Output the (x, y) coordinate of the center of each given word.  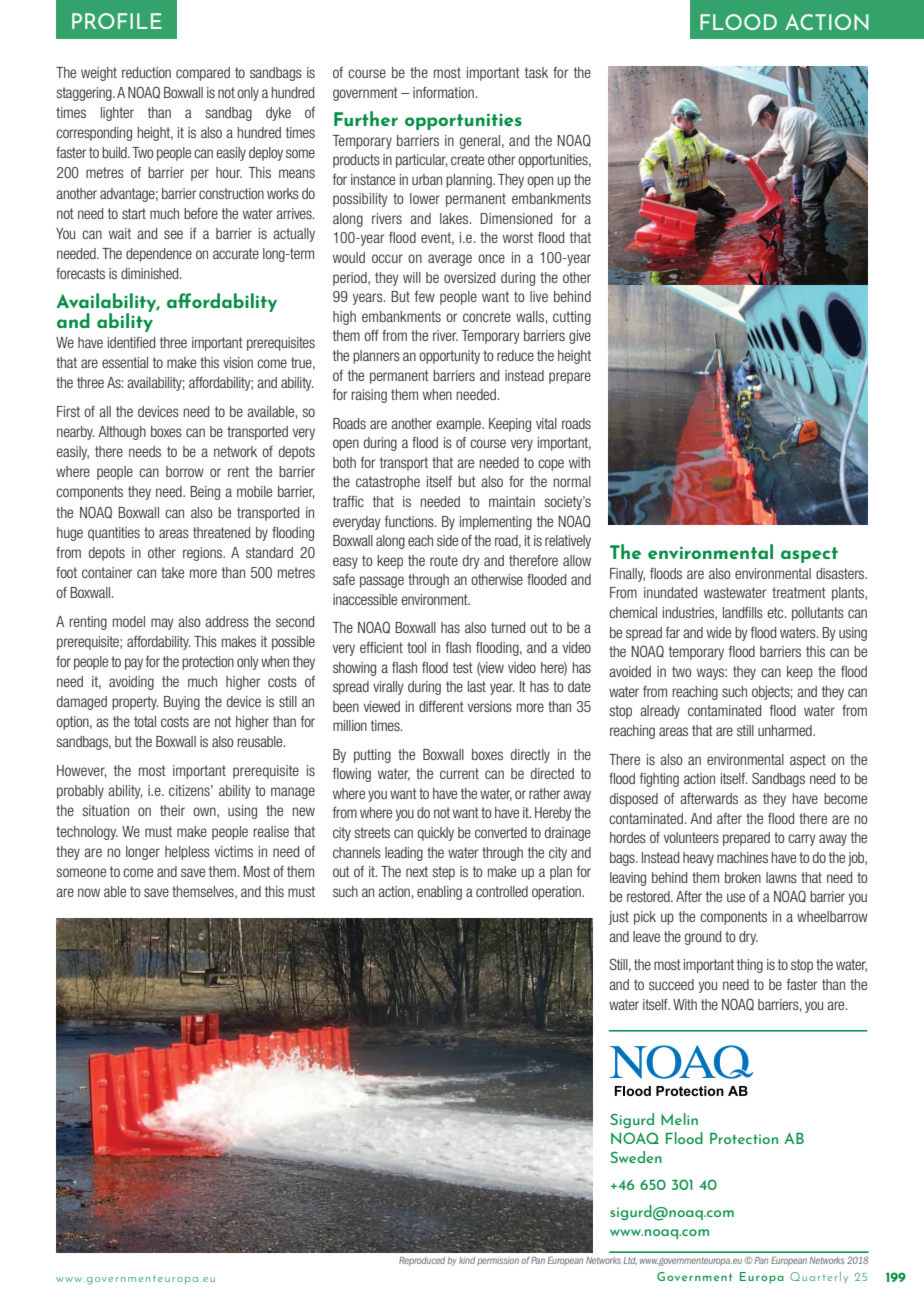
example (460, 425)
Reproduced (422, 1261)
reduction (146, 72)
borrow (185, 471)
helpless (187, 853)
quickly (436, 834)
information (443, 92)
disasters (841, 573)
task (536, 72)
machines (742, 857)
